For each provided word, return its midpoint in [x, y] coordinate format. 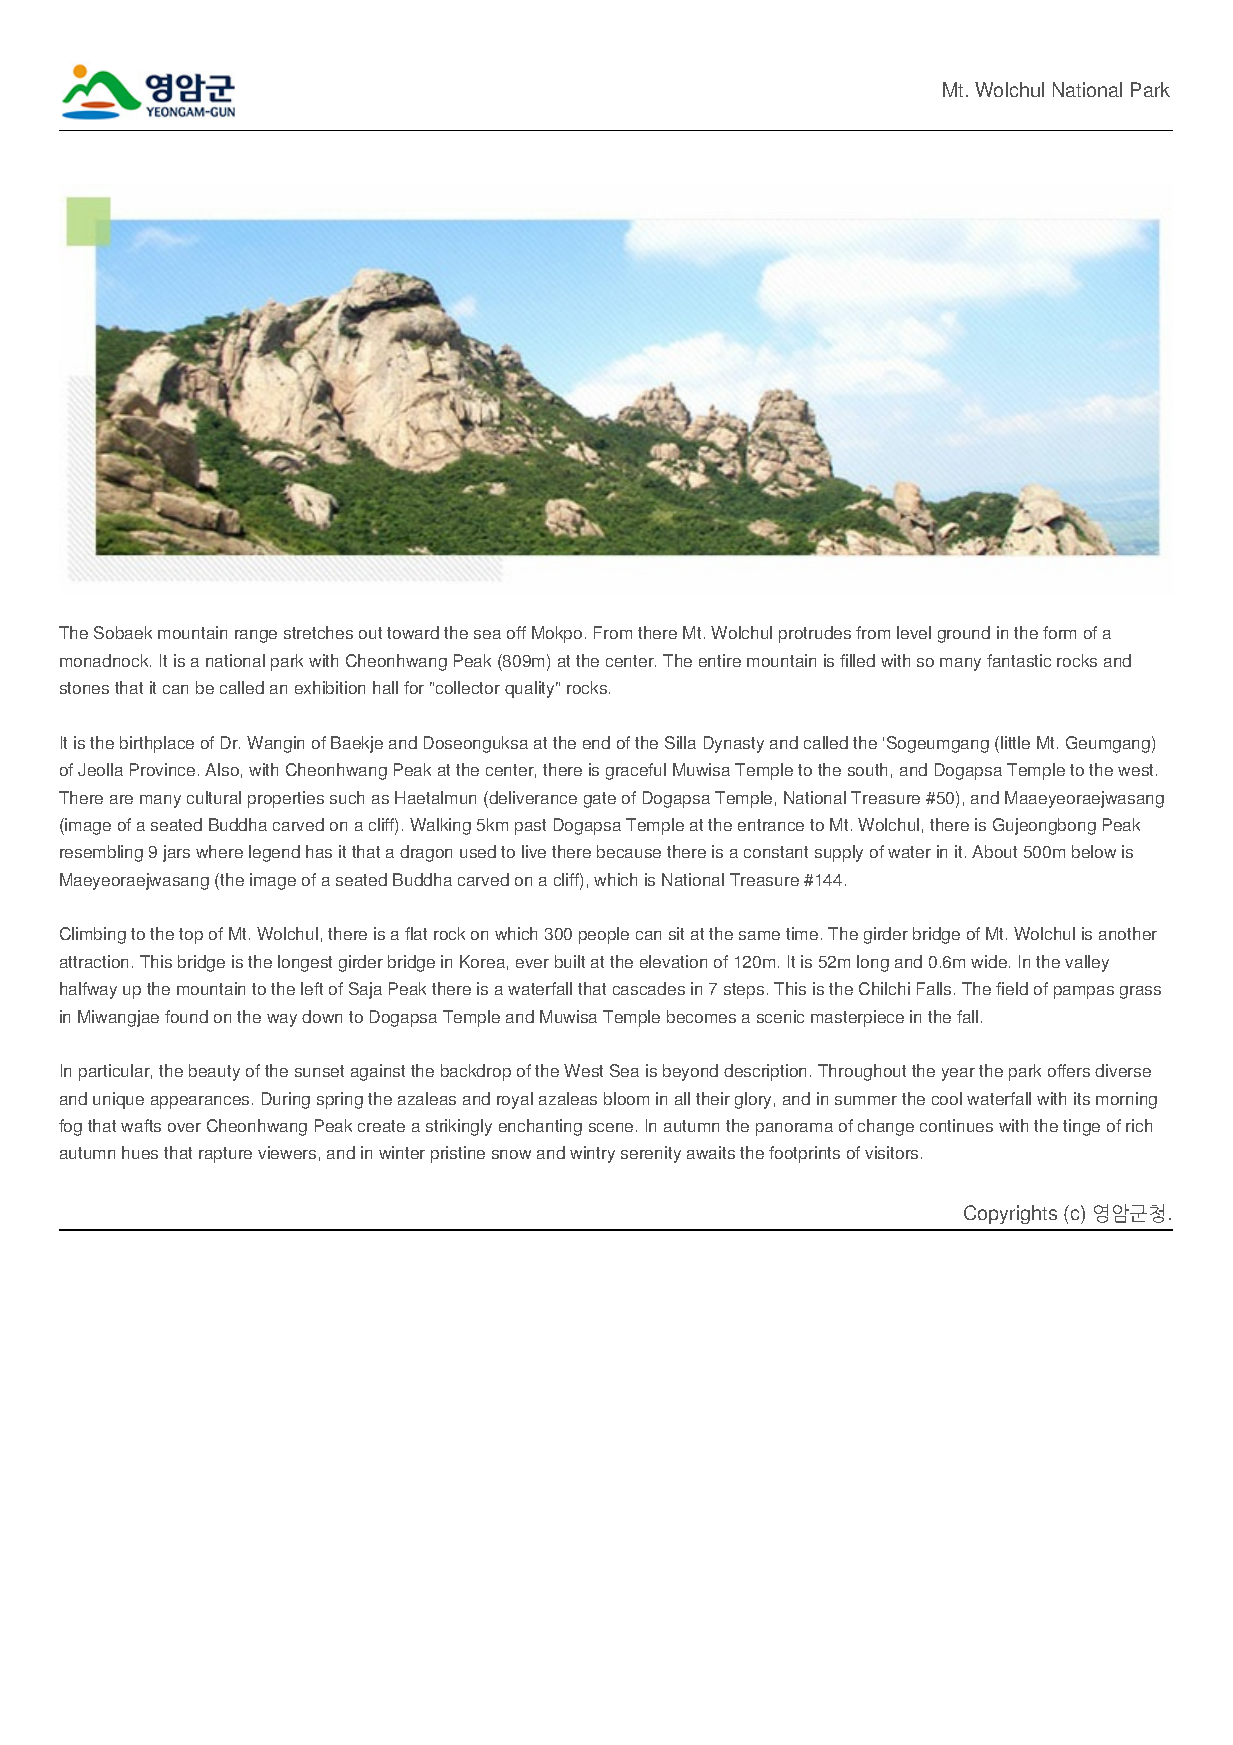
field [1012, 988]
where [219, 851]
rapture [225, 1155]
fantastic [1019, 660]
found [186, 1016]
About [994, 851]
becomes [701, 1016]
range [256, 636]
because [629, 851]
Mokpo [557, 634]
